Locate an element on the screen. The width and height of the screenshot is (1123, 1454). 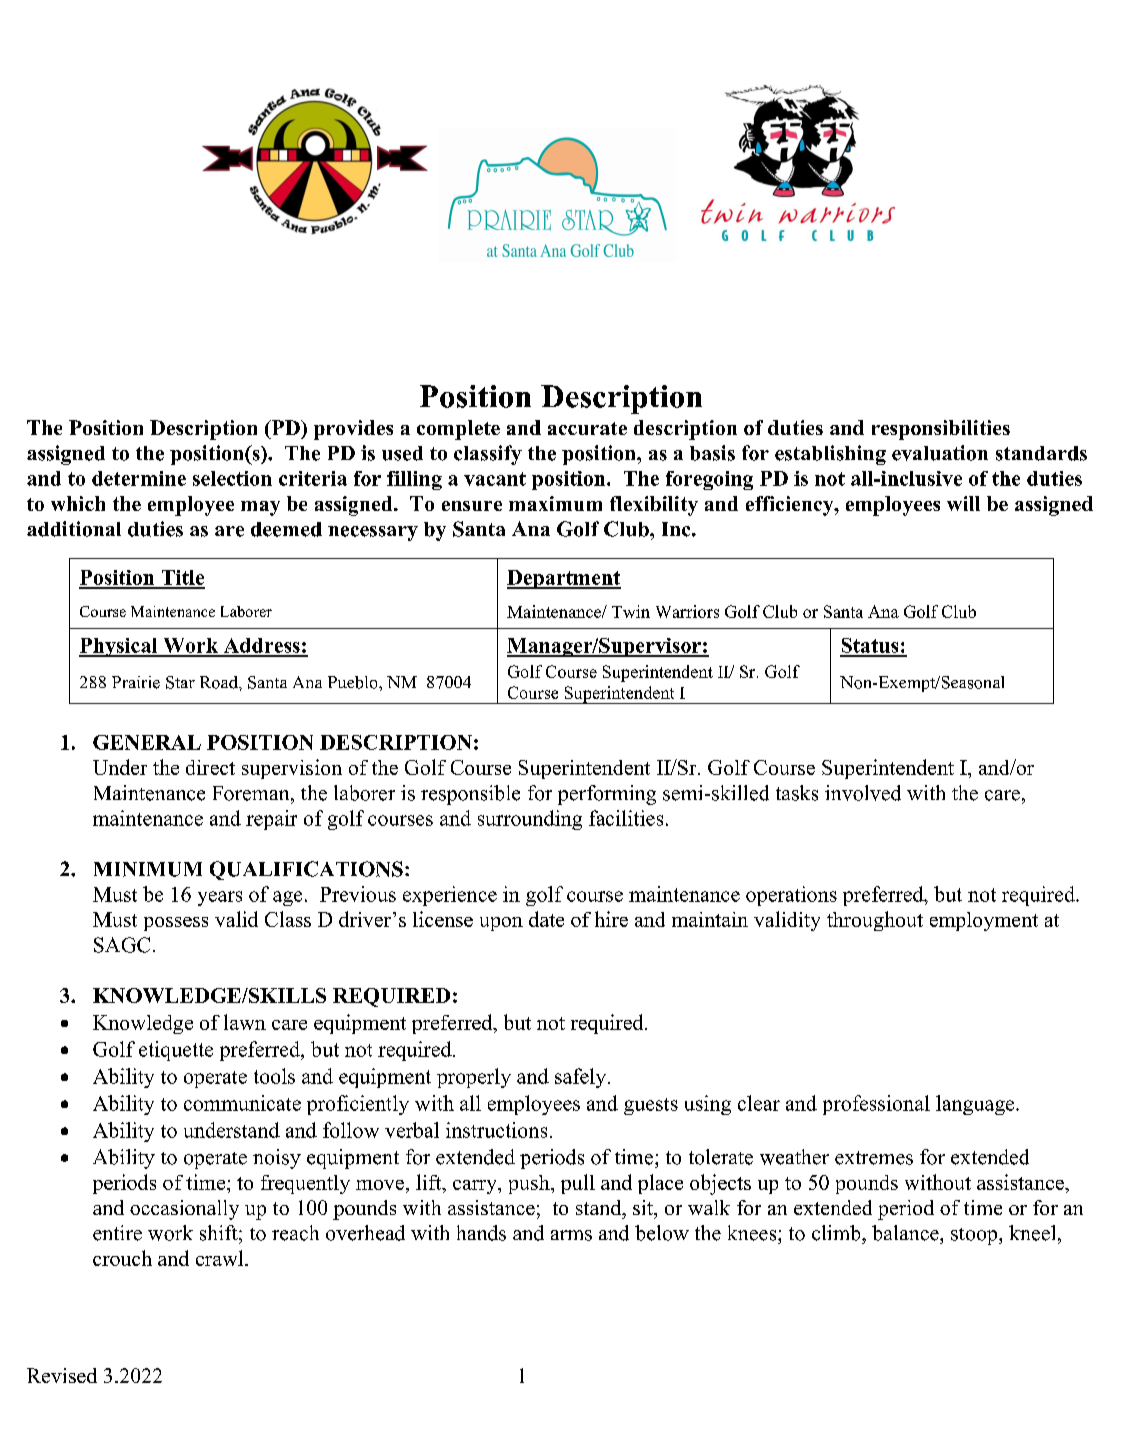
Revised is located at coordinates (62, 1375).
